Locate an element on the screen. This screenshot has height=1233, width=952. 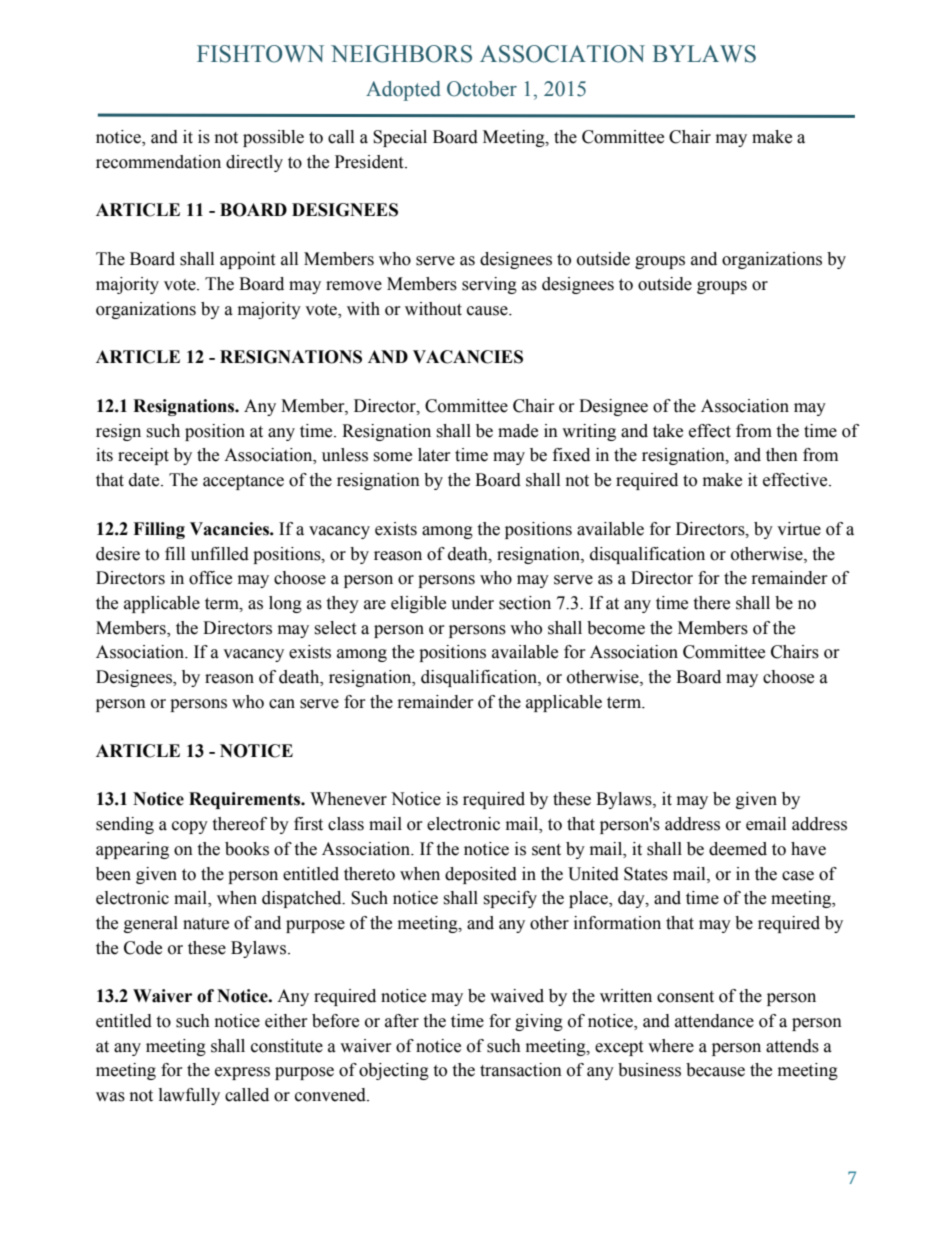
Adopted is located at coordinates (403, 91).
